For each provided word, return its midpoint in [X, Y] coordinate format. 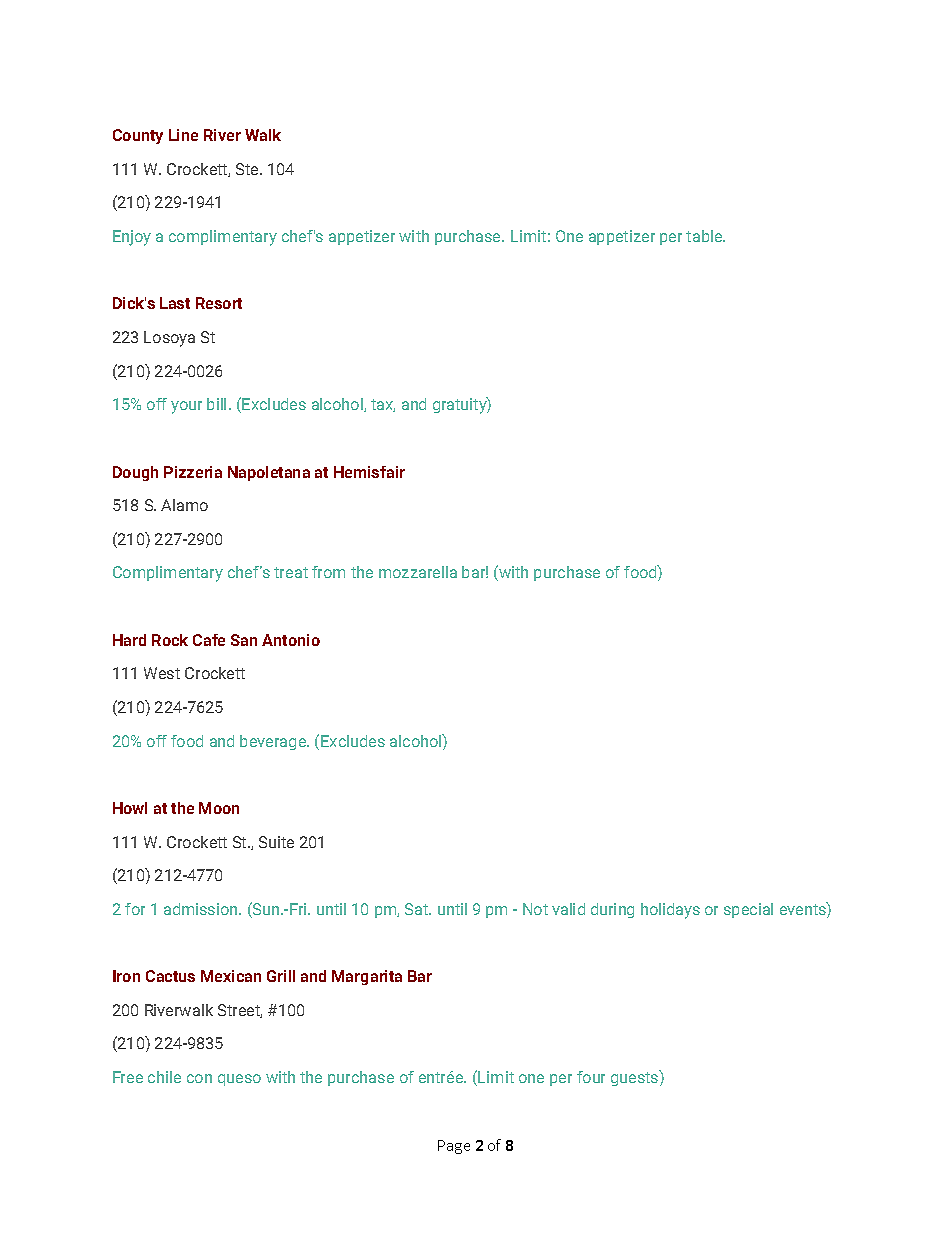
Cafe [209, 640]
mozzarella [418, 572]
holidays [670, 911]
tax [383, 405]
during [612, 910]
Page [454, 1147]
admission [202, 909]
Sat [418, 909]
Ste [248, 169]
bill [216, 404]
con [199, 1078]
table [705, 236]
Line [183, 135]
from [328, 572]
